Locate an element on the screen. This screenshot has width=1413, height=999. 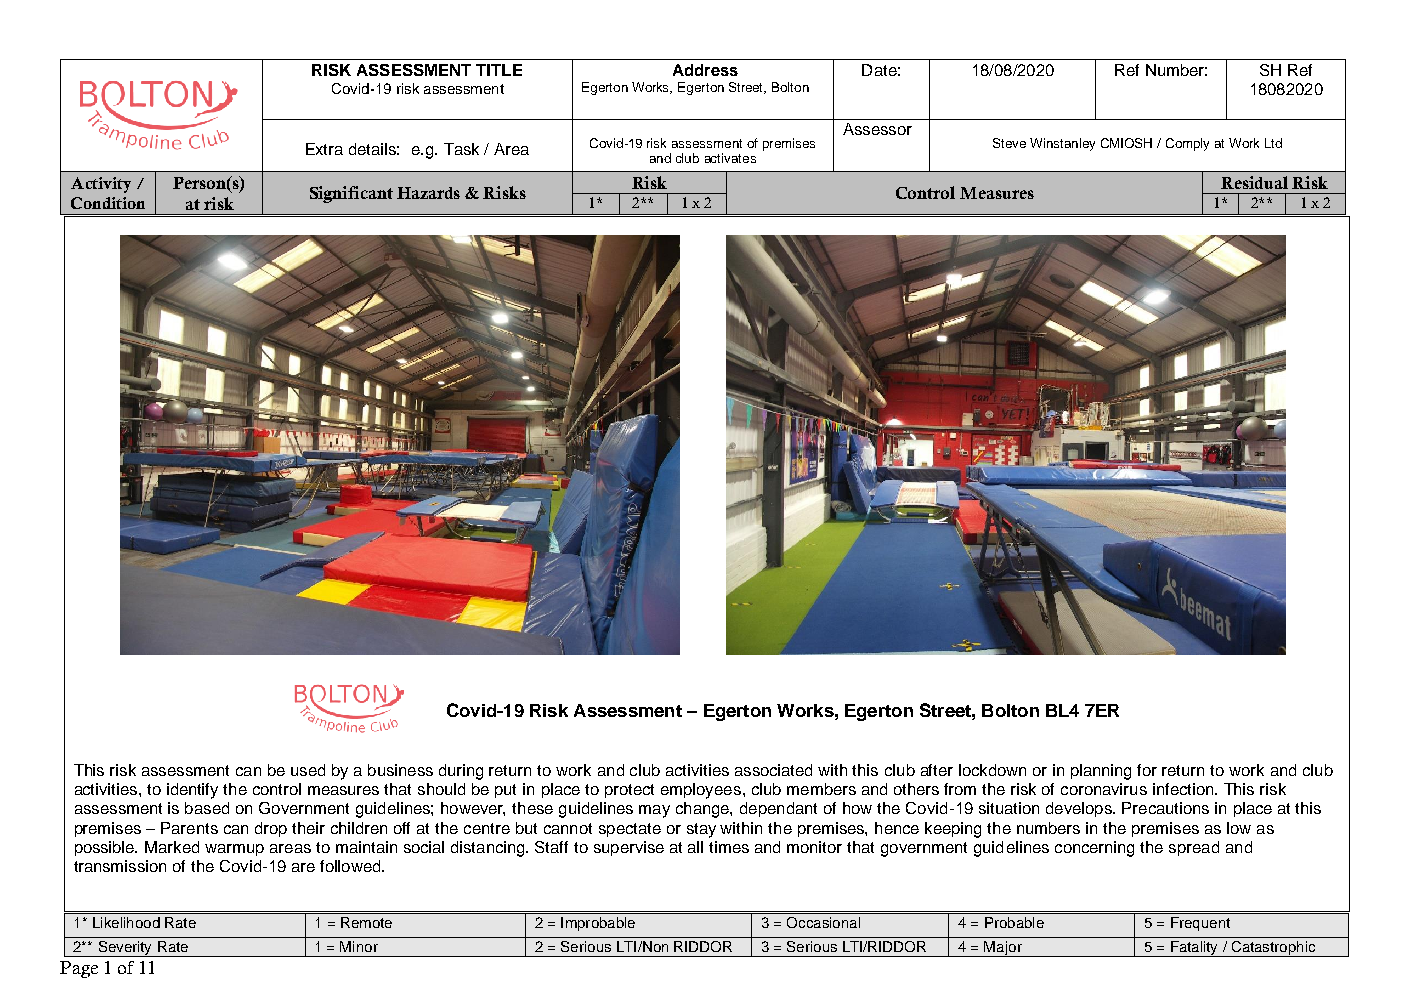
Extra is located at coordinates (324, 149).
